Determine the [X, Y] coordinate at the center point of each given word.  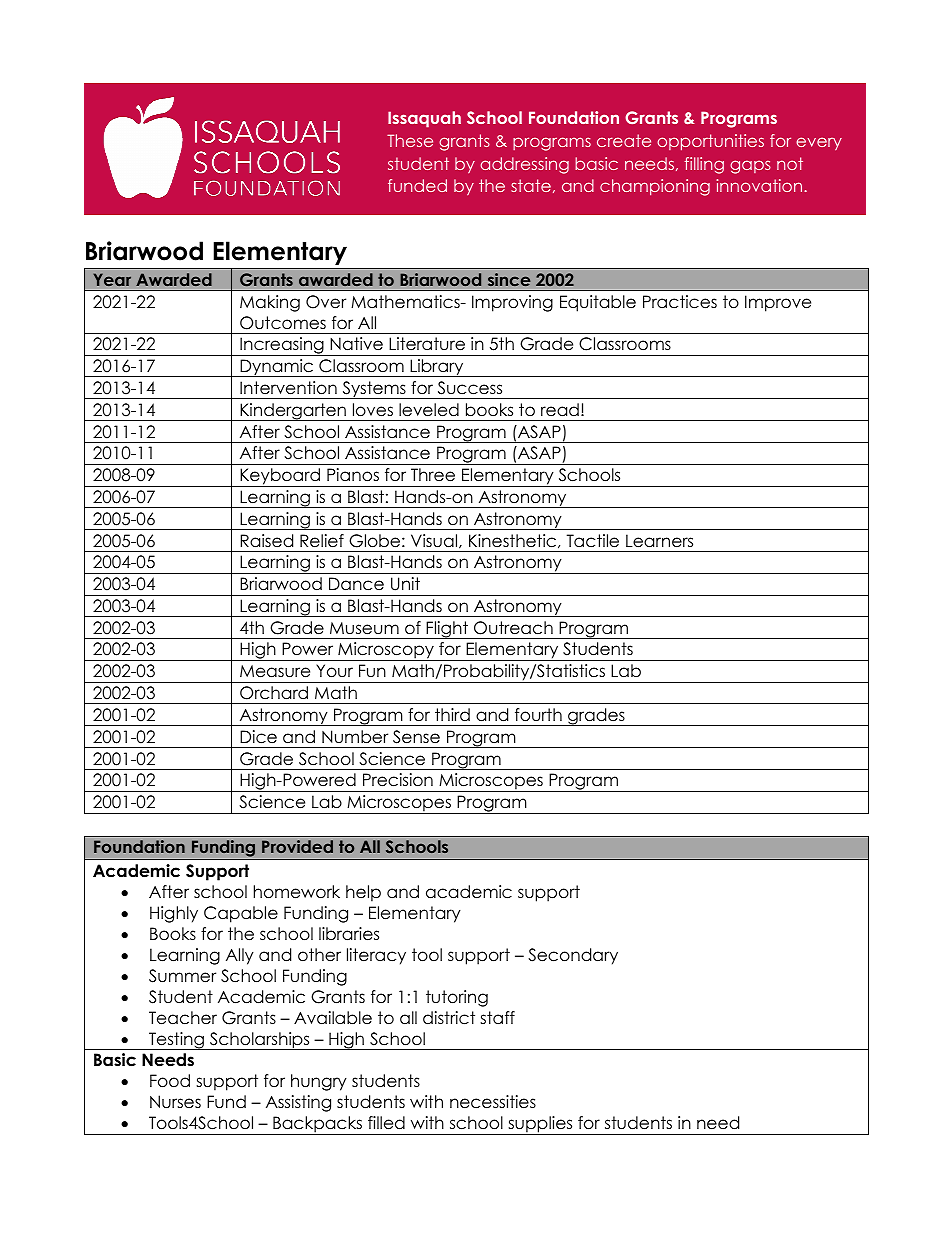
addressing [524, 165]
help [363, 893]
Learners [659, 541]
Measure [275, 671]
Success [470, 388]
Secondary [573, 956]
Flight [447, 630]
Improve [778, 303]
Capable [241, 914]
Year [112, 279]
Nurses [175, 1102]
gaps [750, 167]
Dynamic [277, 368]
